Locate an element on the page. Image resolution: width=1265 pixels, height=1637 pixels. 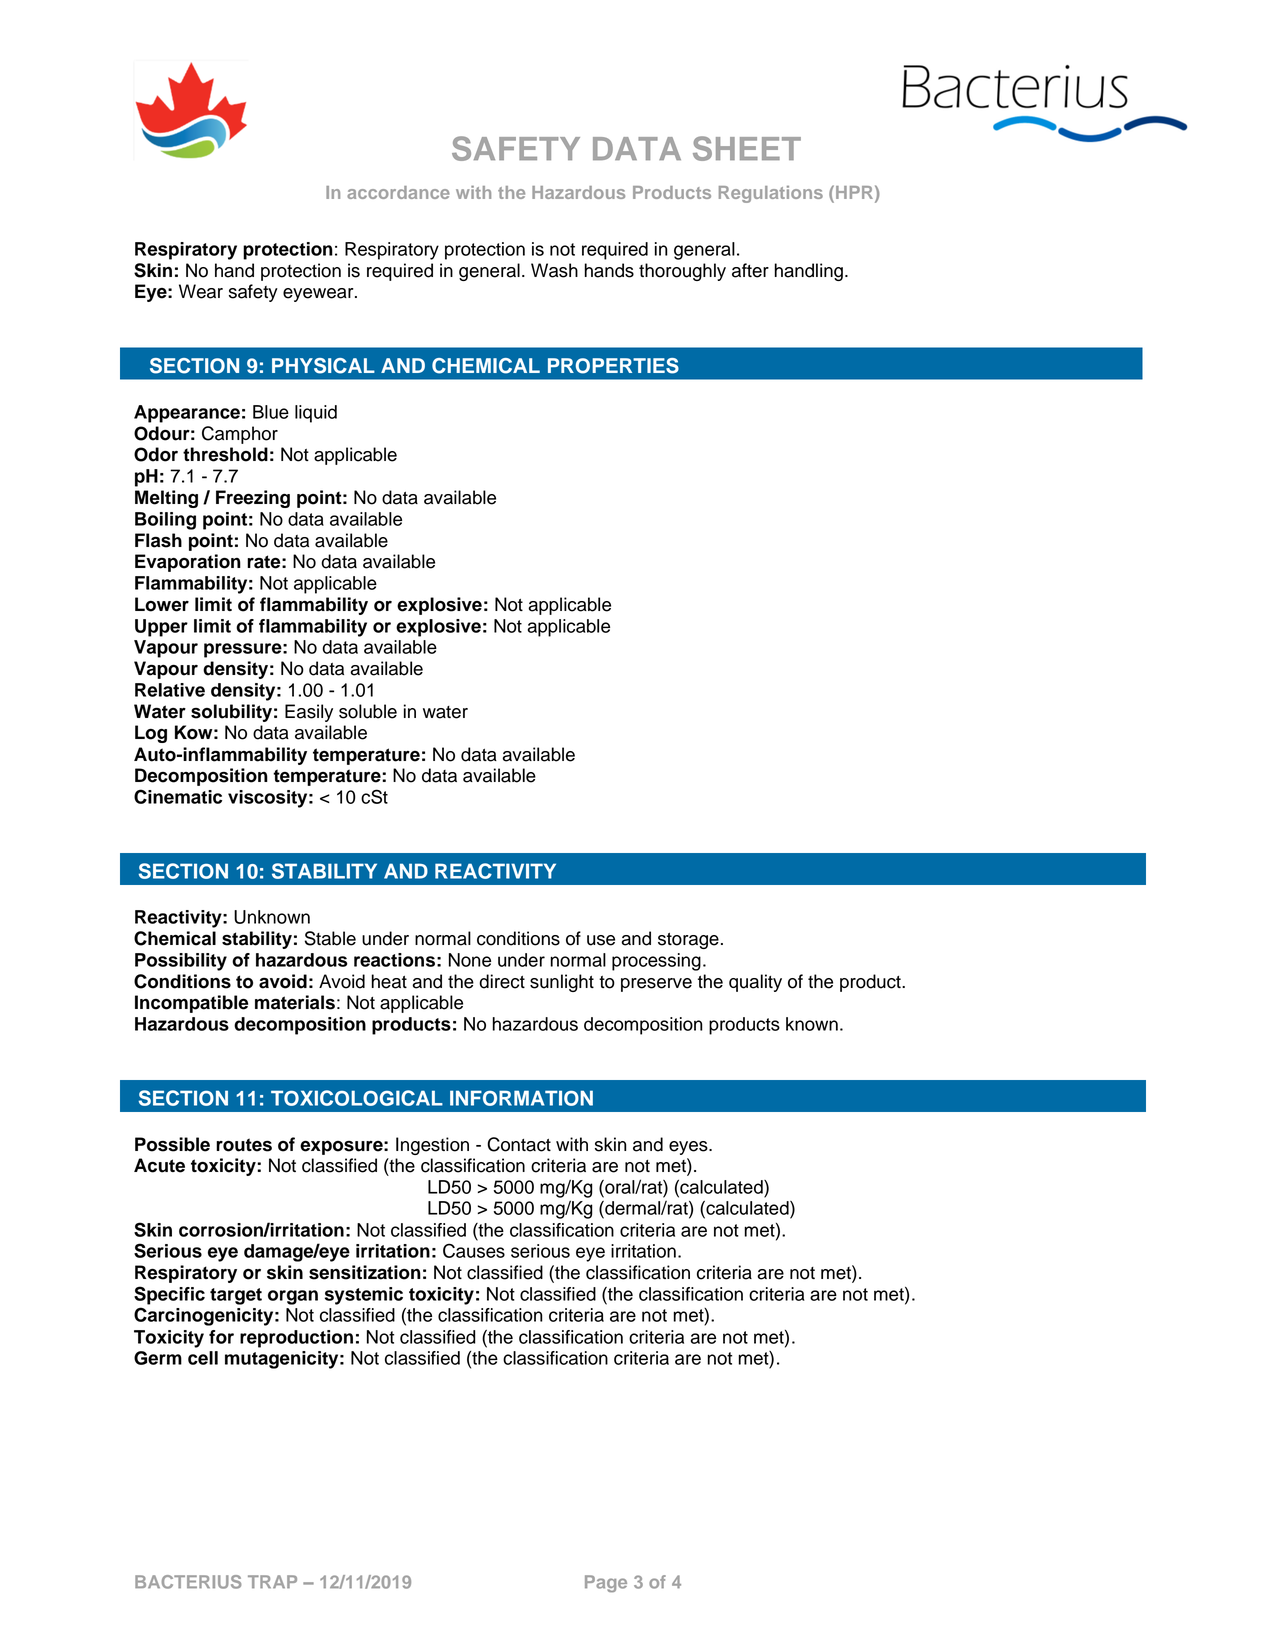
Cinematic is located at coordinates (178, 796).
